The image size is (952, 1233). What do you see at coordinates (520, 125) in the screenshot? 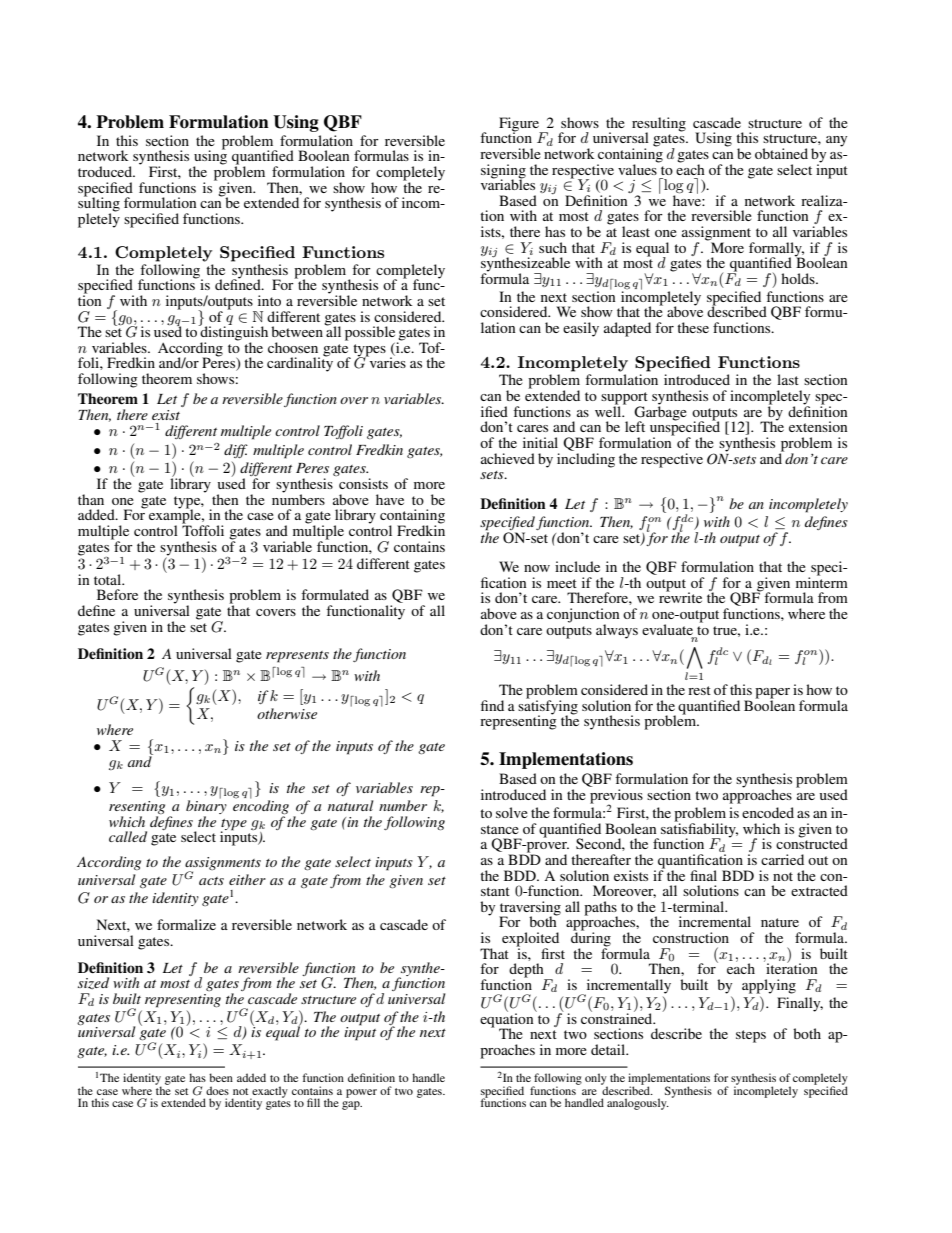
I see `Figure` at bounding box center [520, 125].
